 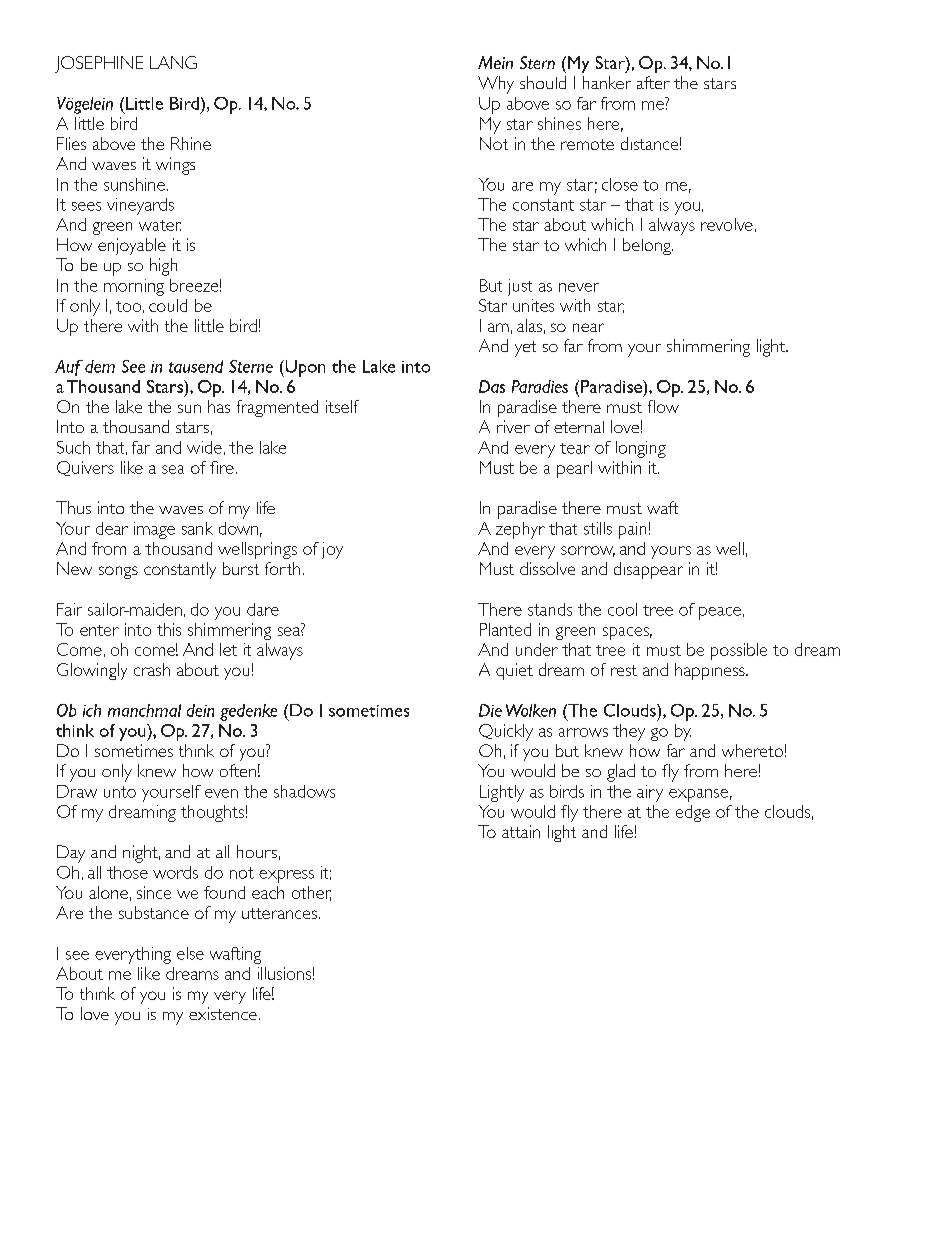 What do you see at coordinates (663, 406) in the page?
I see `flow` at bounding box center [663, 406].
